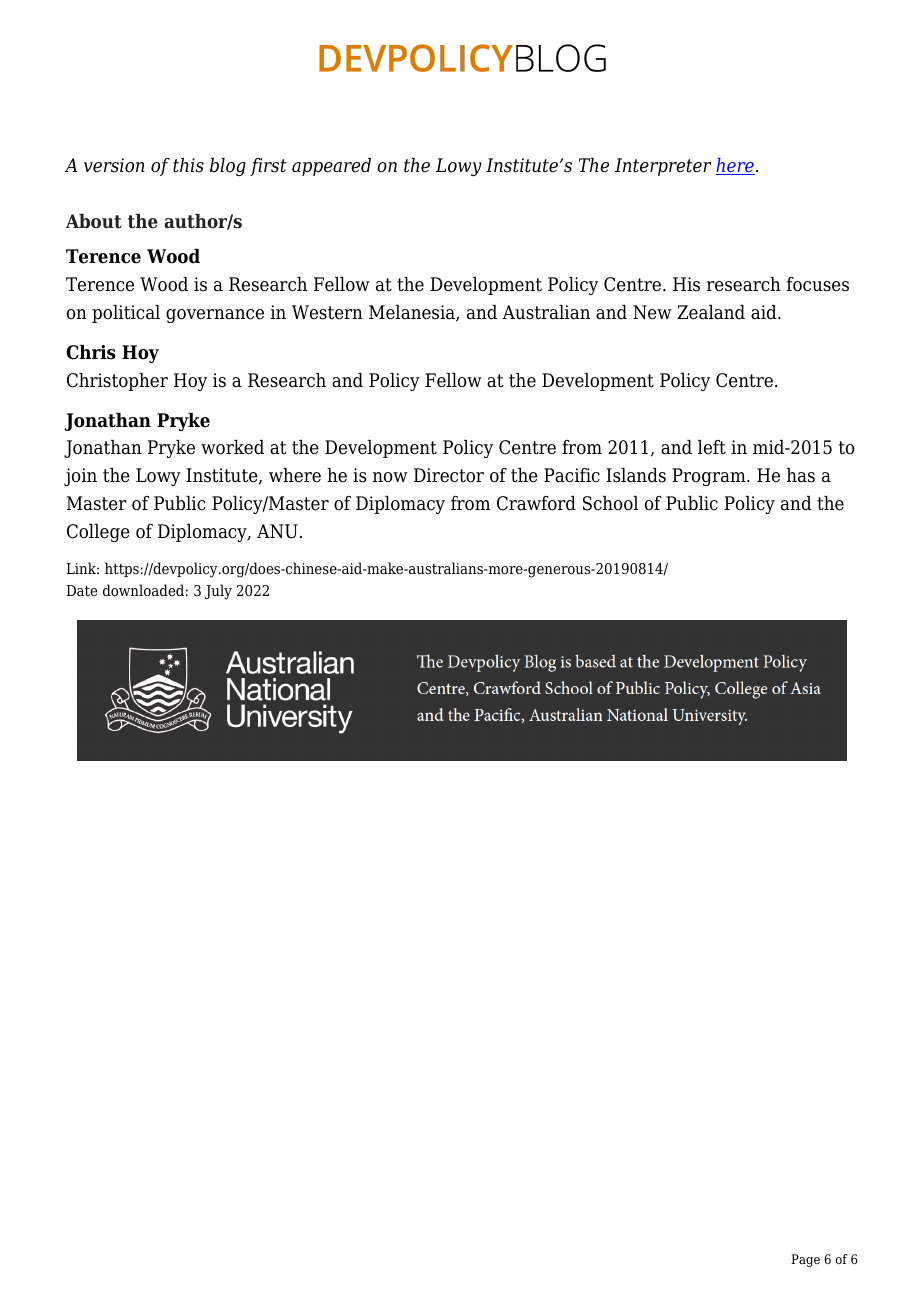 The image size is (924, 1308). What do you see at coordinates (81, 590) in the screenshot?
I see `Date` at bounding box center [81, 590].
